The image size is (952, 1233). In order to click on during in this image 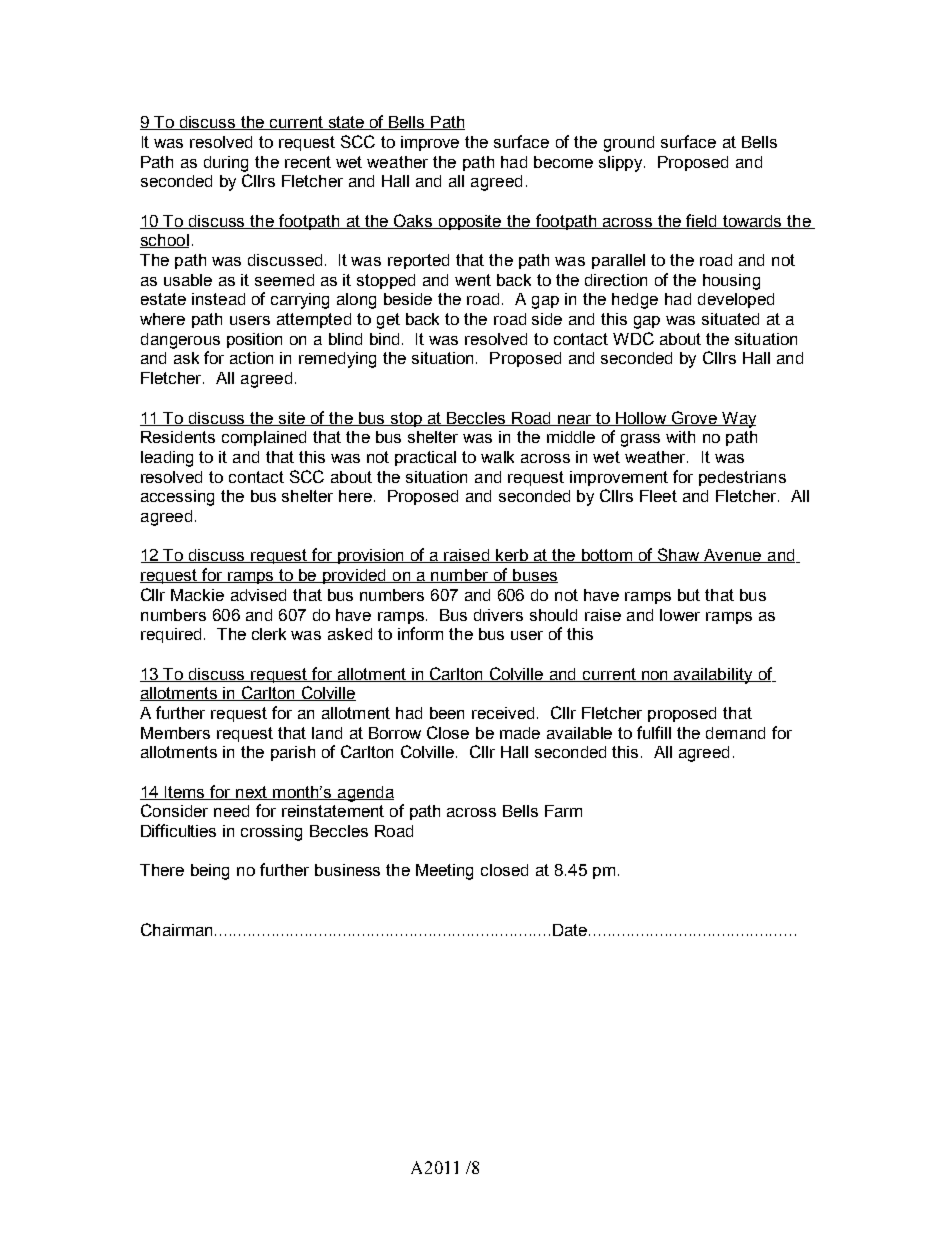, I will do `click(226, 164)`.
